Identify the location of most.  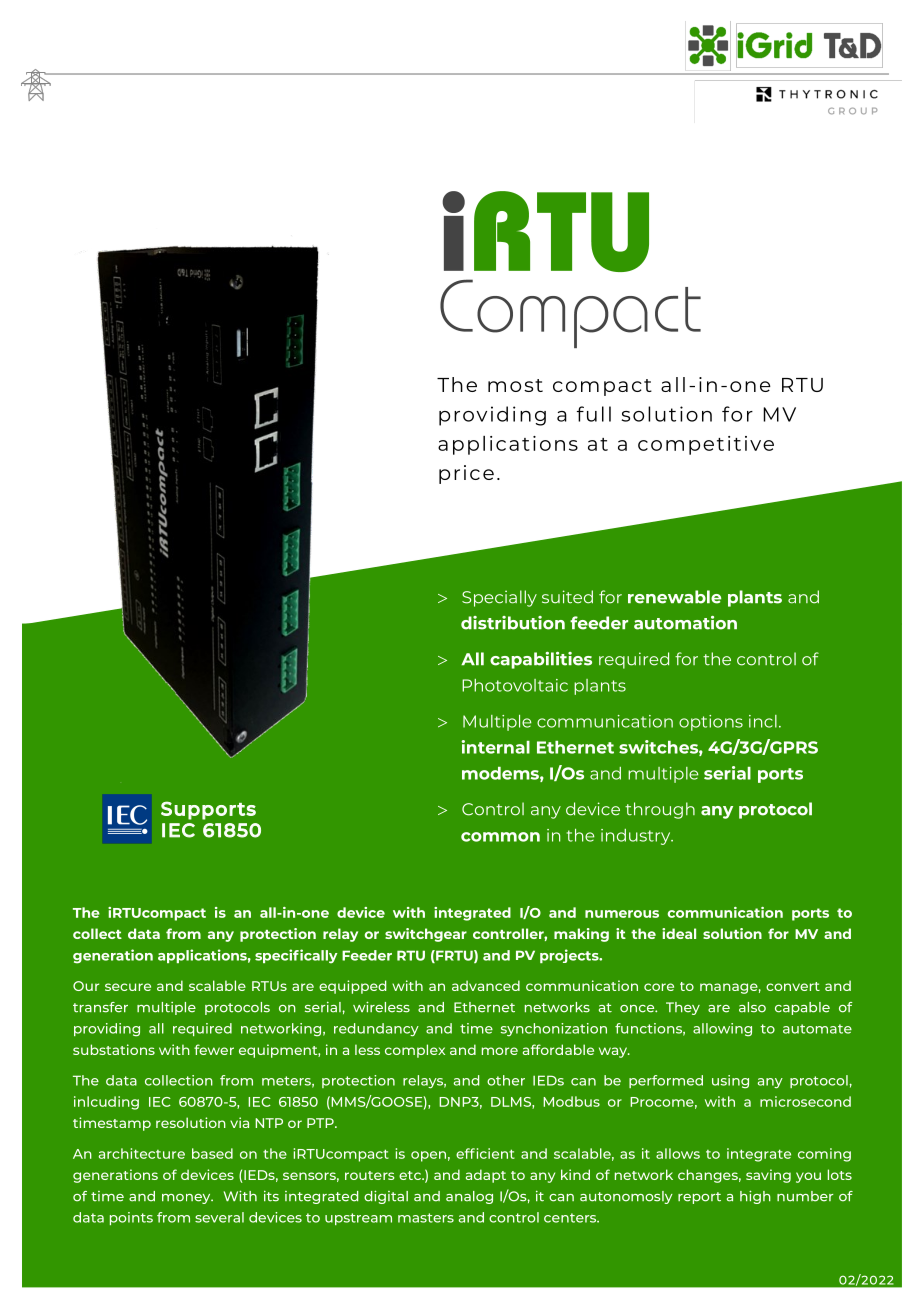
(515, 385).
